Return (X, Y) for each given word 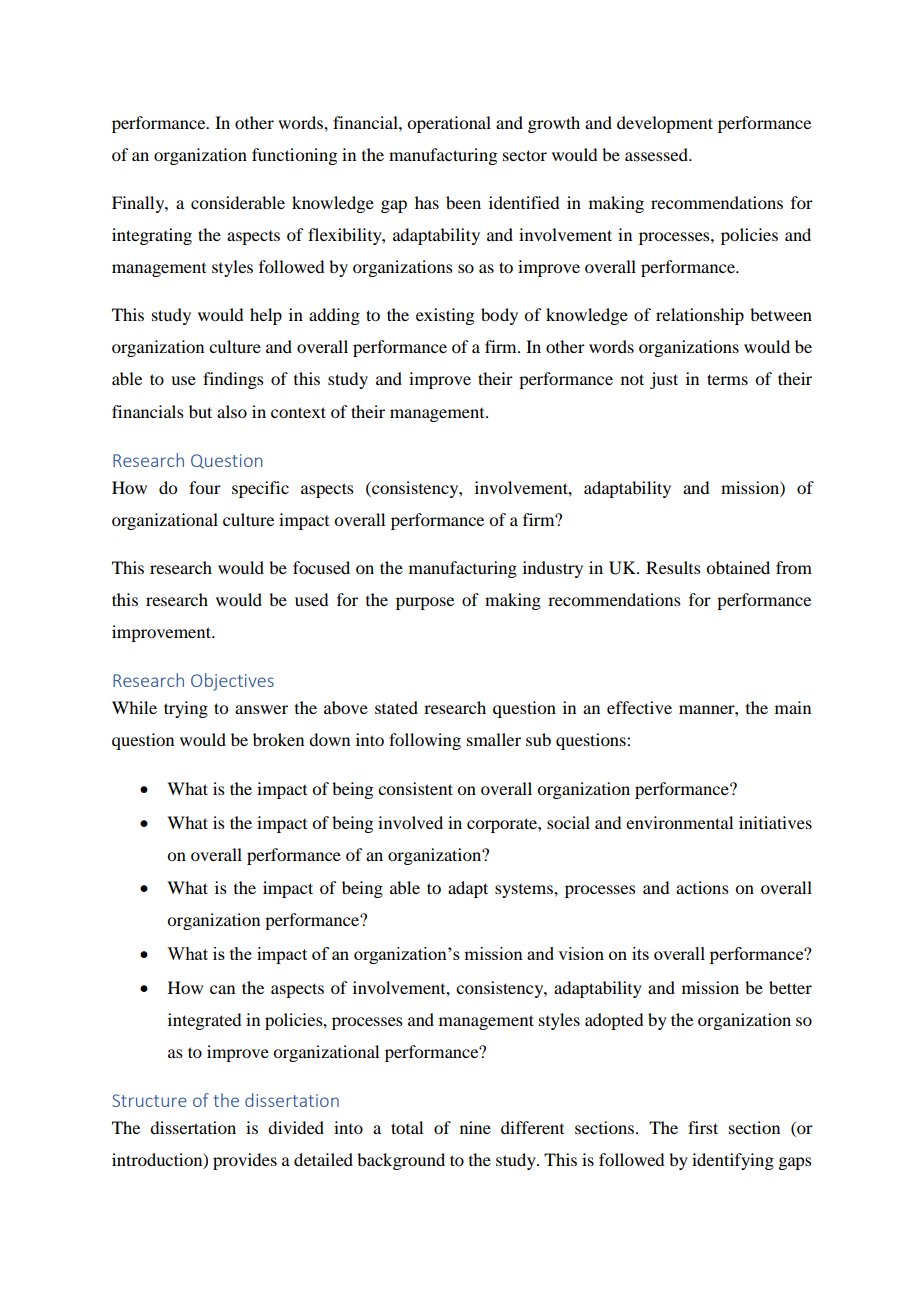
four (205, 487)
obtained (738, 567)
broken (278, 739)
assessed (657, 154)
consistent (415, 788)
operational (449, 124)
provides (245, 1161)
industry (553, 569)
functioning (294, 156)
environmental (679, 822)
